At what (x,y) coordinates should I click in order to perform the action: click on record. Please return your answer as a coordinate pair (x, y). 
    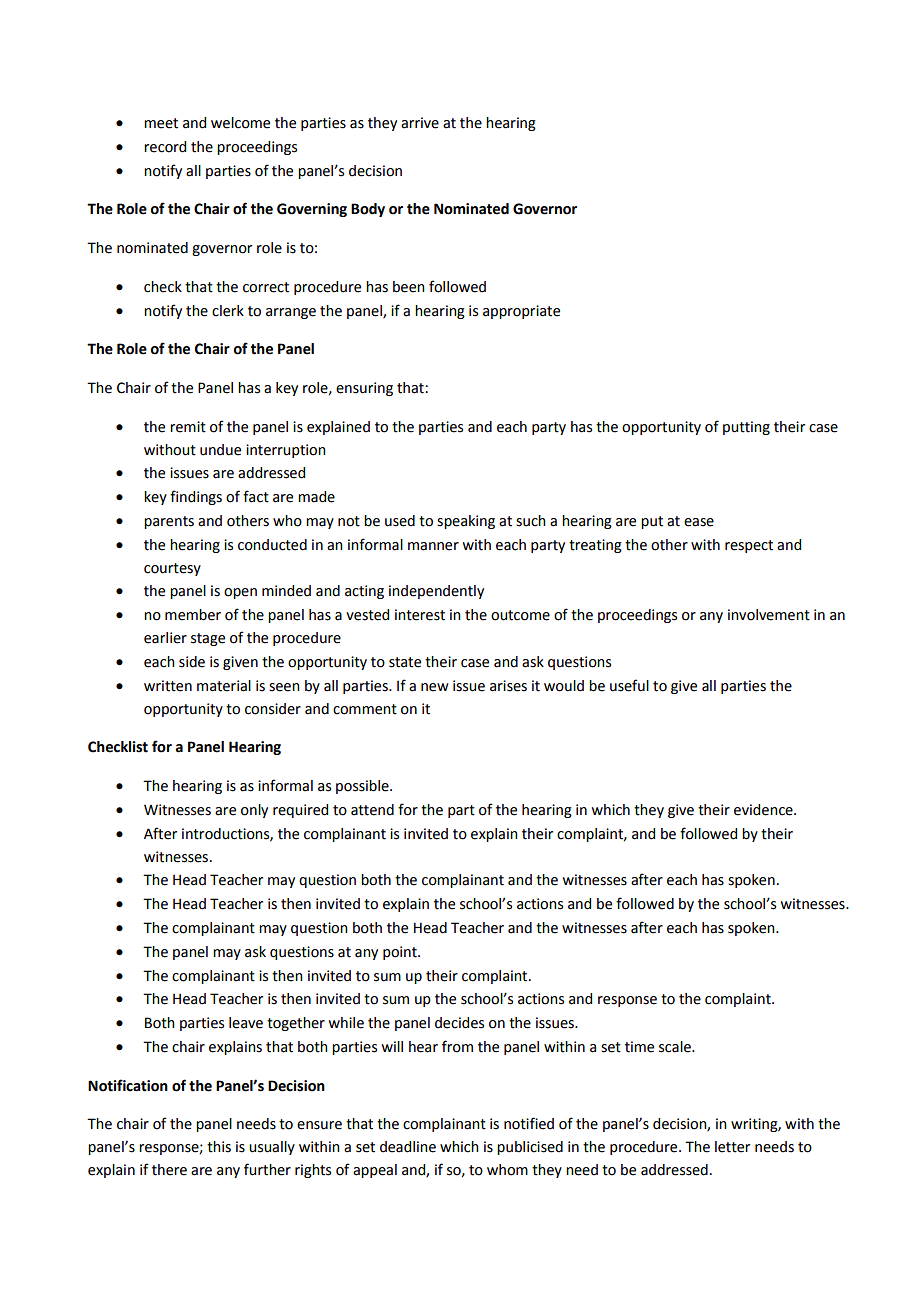
    Looking at the image, I should click on (165, 147).
